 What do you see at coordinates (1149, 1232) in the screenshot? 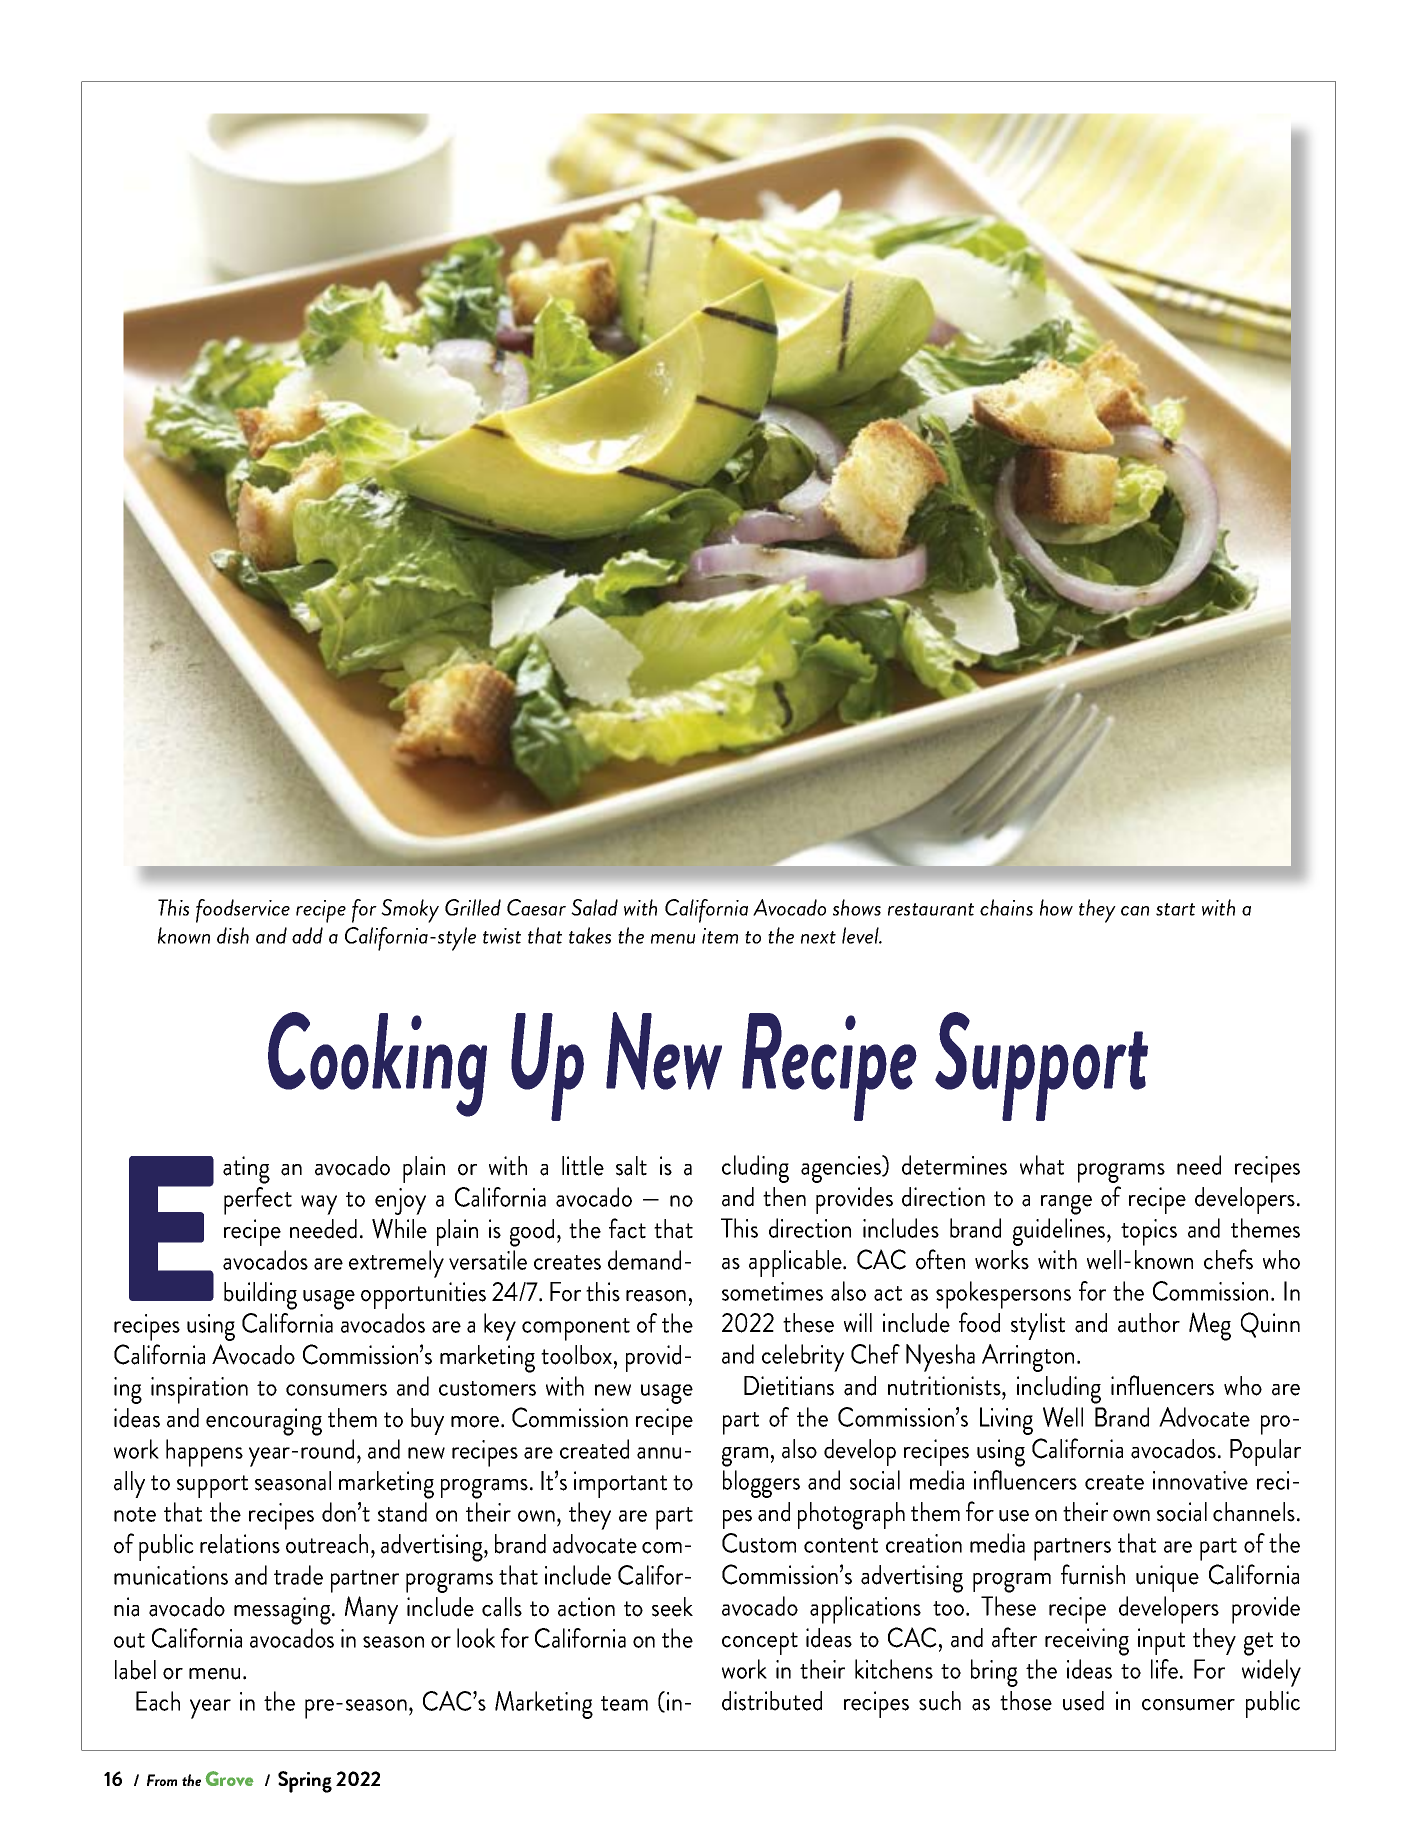
I see `topics` at bounding box center [1149, 1232].
